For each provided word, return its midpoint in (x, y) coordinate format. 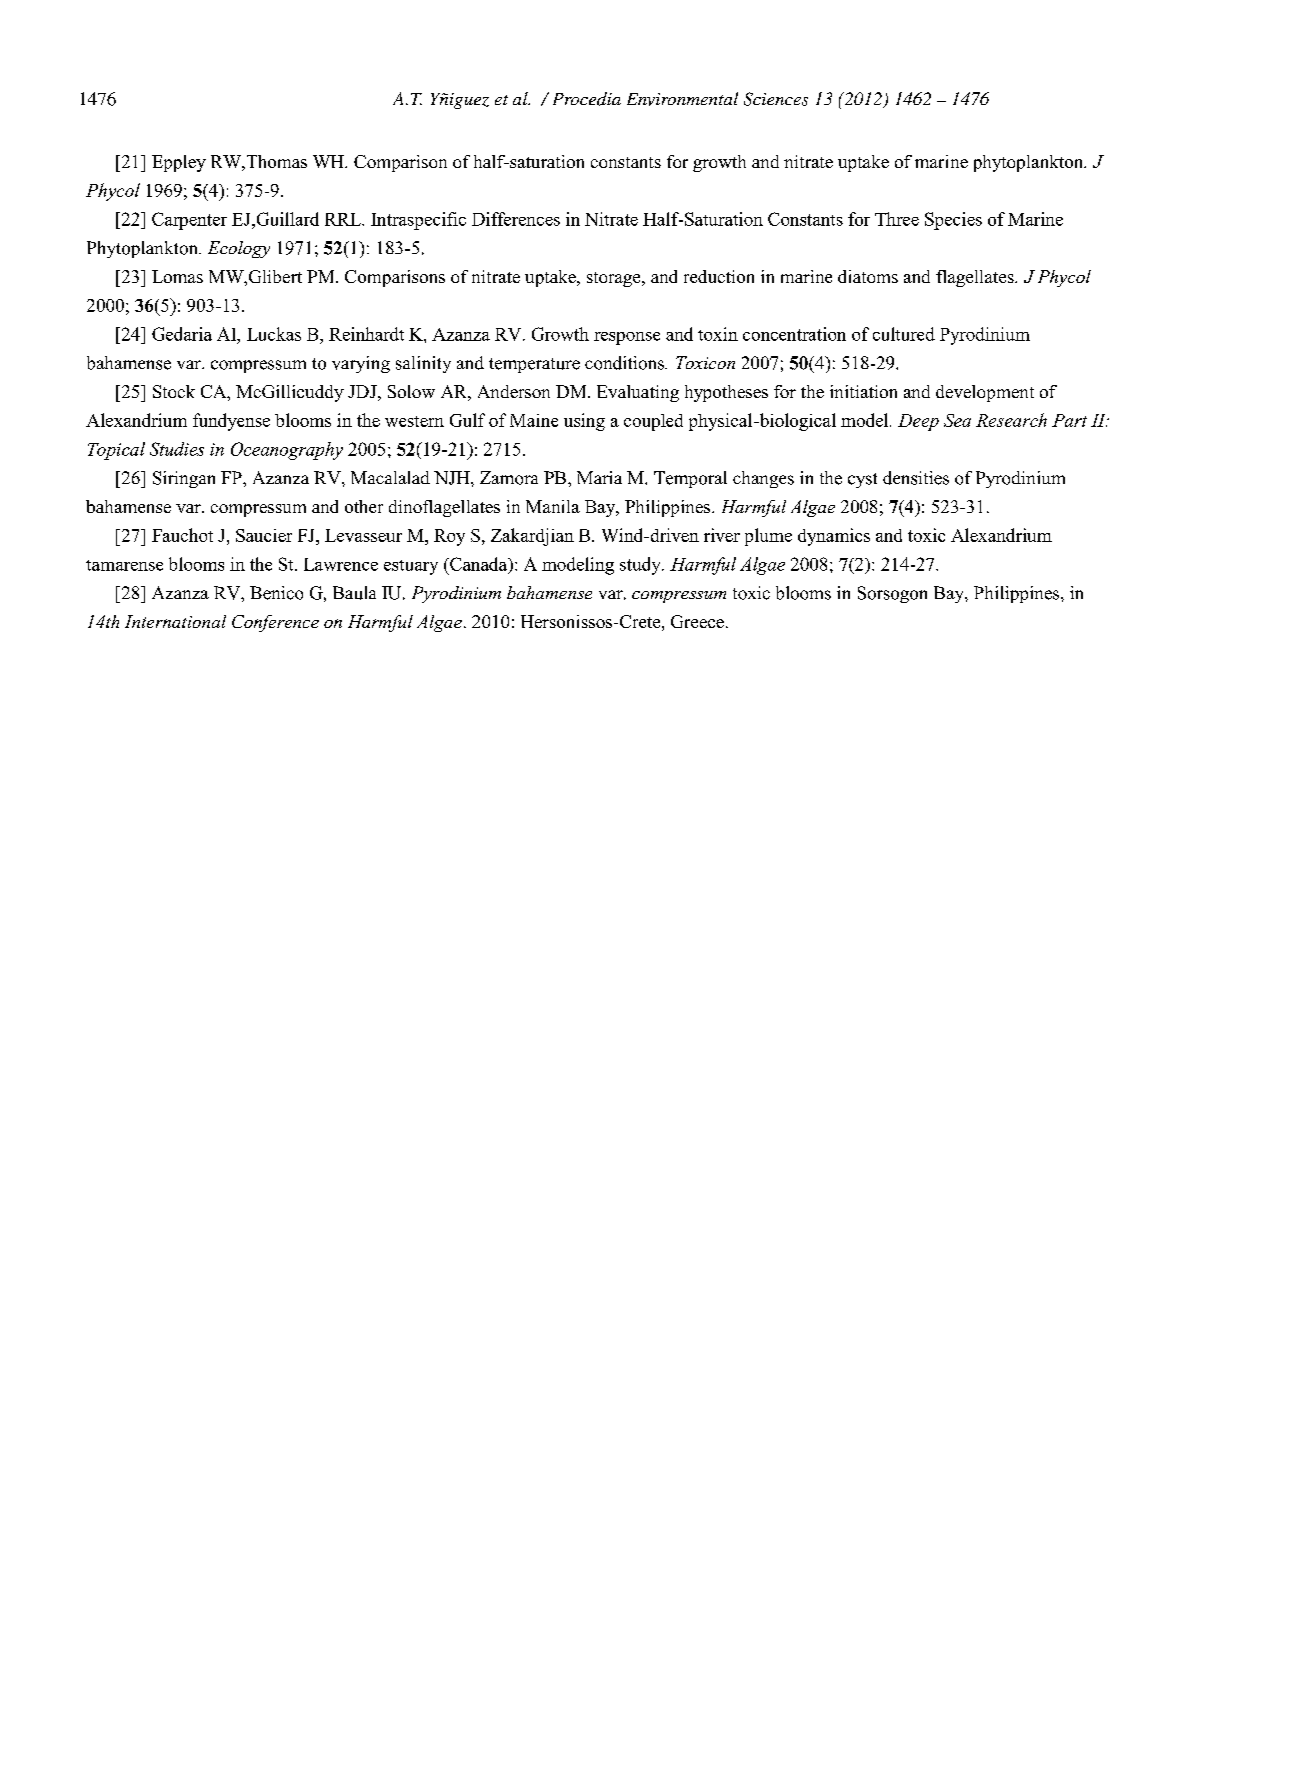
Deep (918, 422)
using (584, 422)
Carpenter (189, 221)
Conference (275, 623)
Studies (177, 449)
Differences (516, 219)
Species (953, 221)
